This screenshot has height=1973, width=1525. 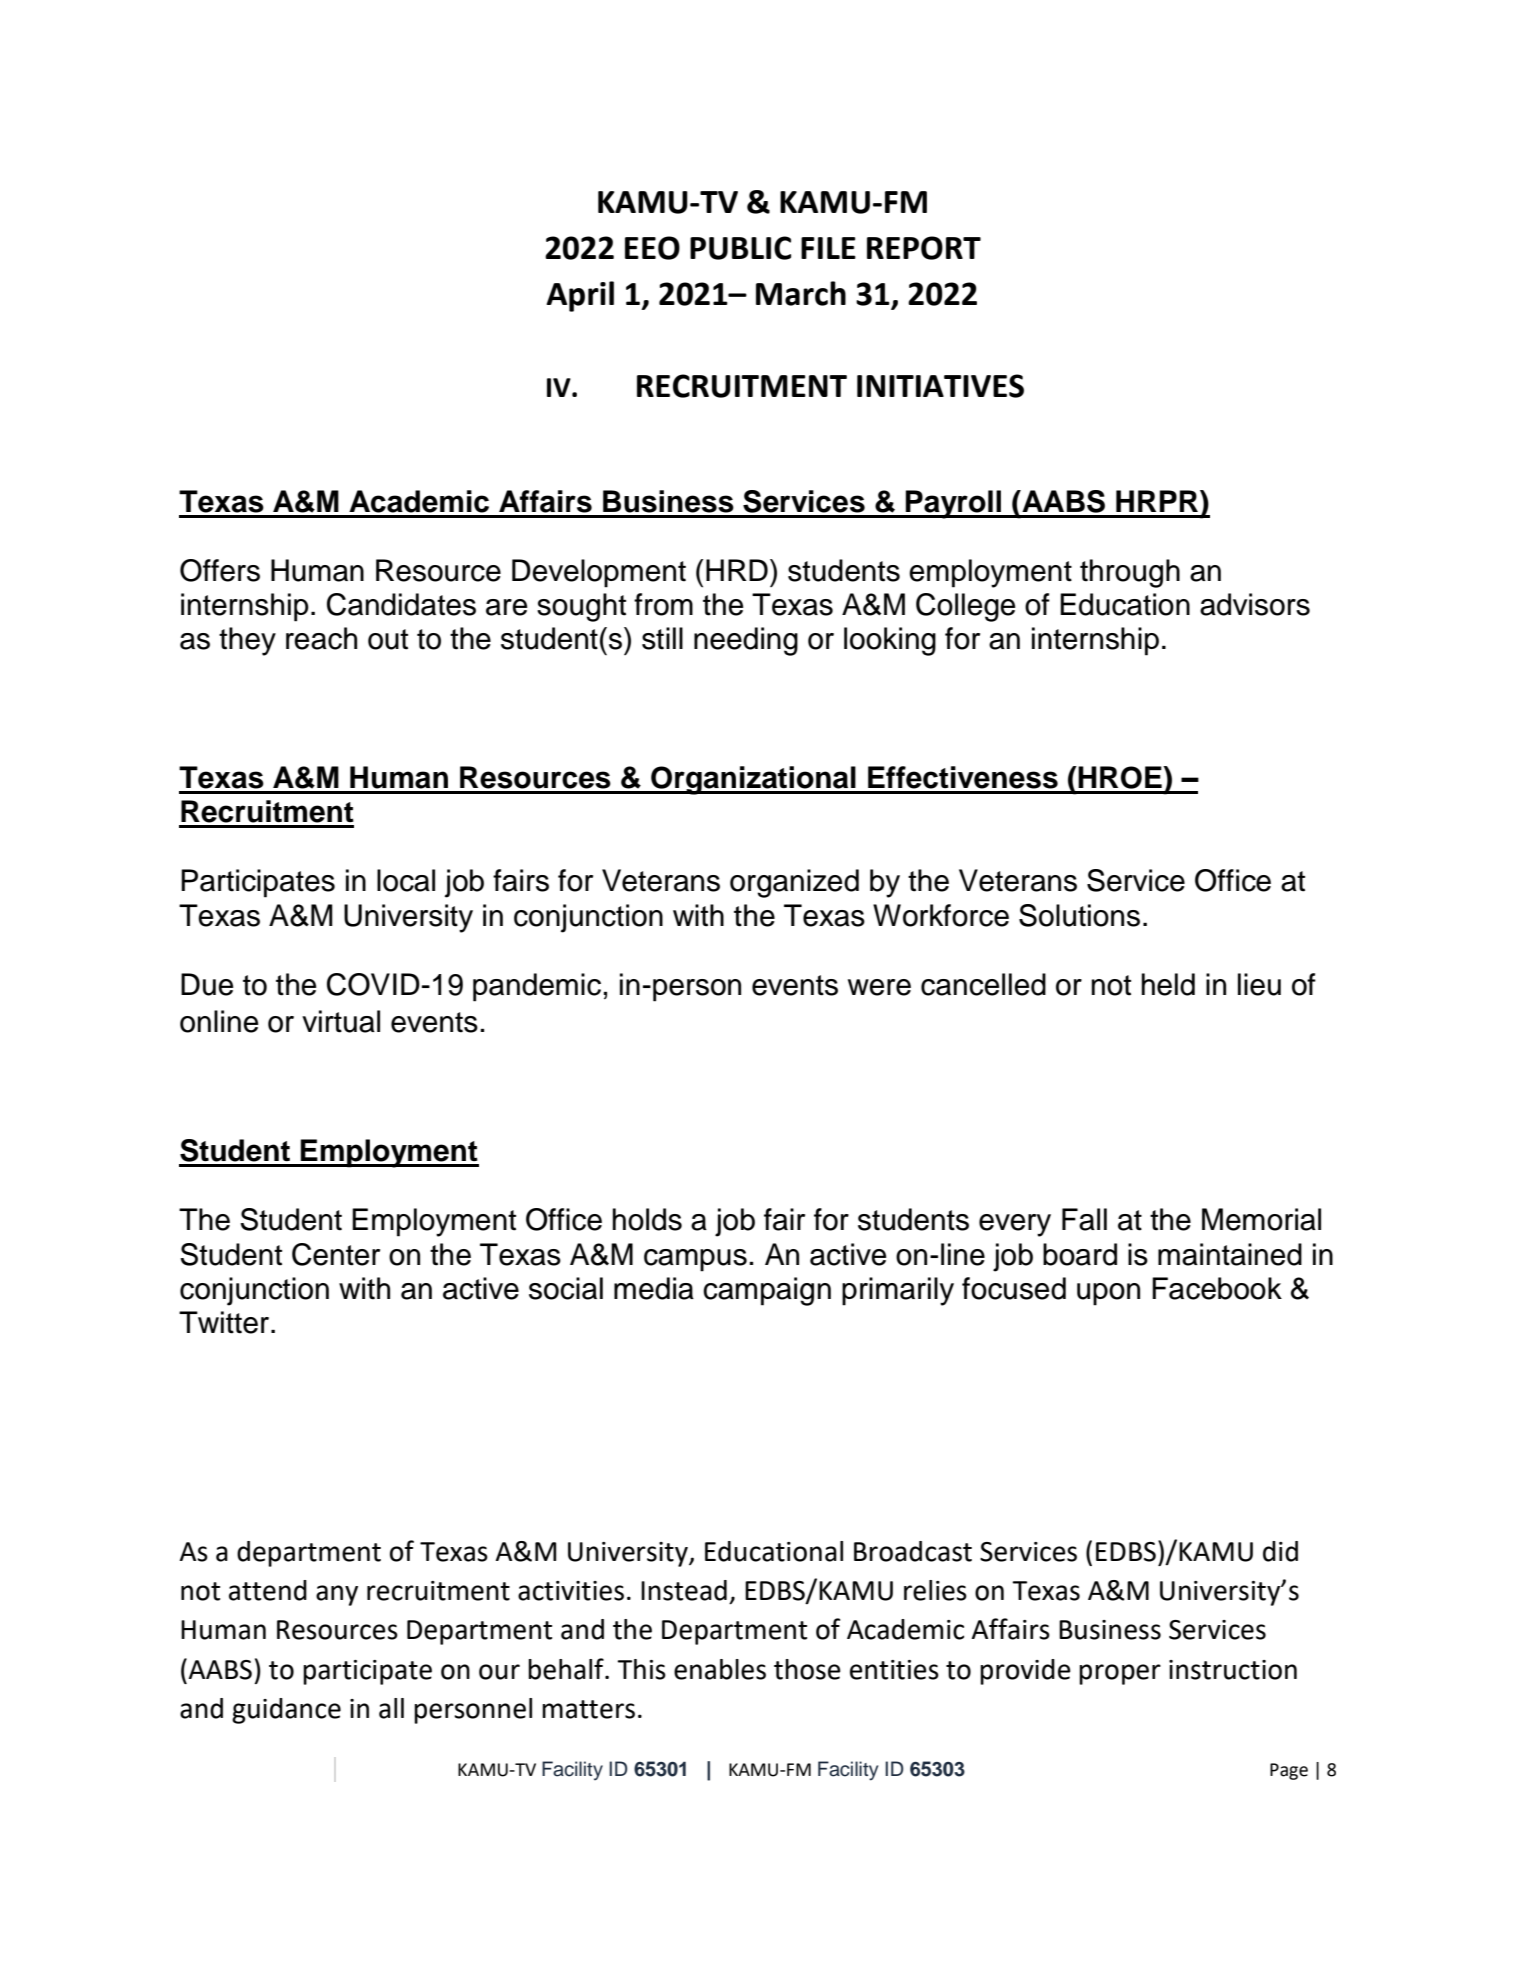 What do you see at coordinates (1168, 984) in the screenshot?
I see `held` at bounding box center [1168, 984].
